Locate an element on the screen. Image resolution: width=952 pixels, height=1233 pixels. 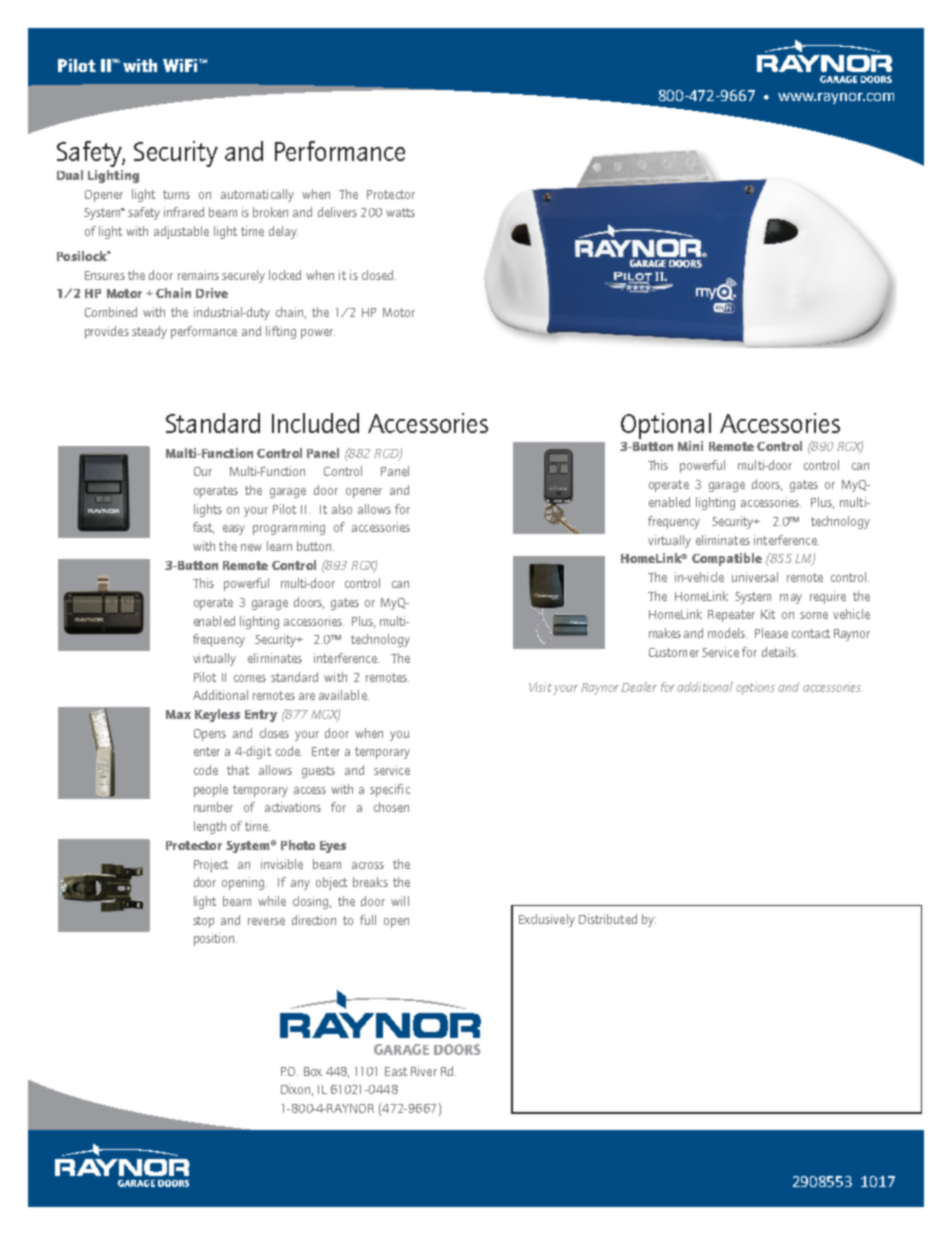
fast is located at coordinates (203, 528).
